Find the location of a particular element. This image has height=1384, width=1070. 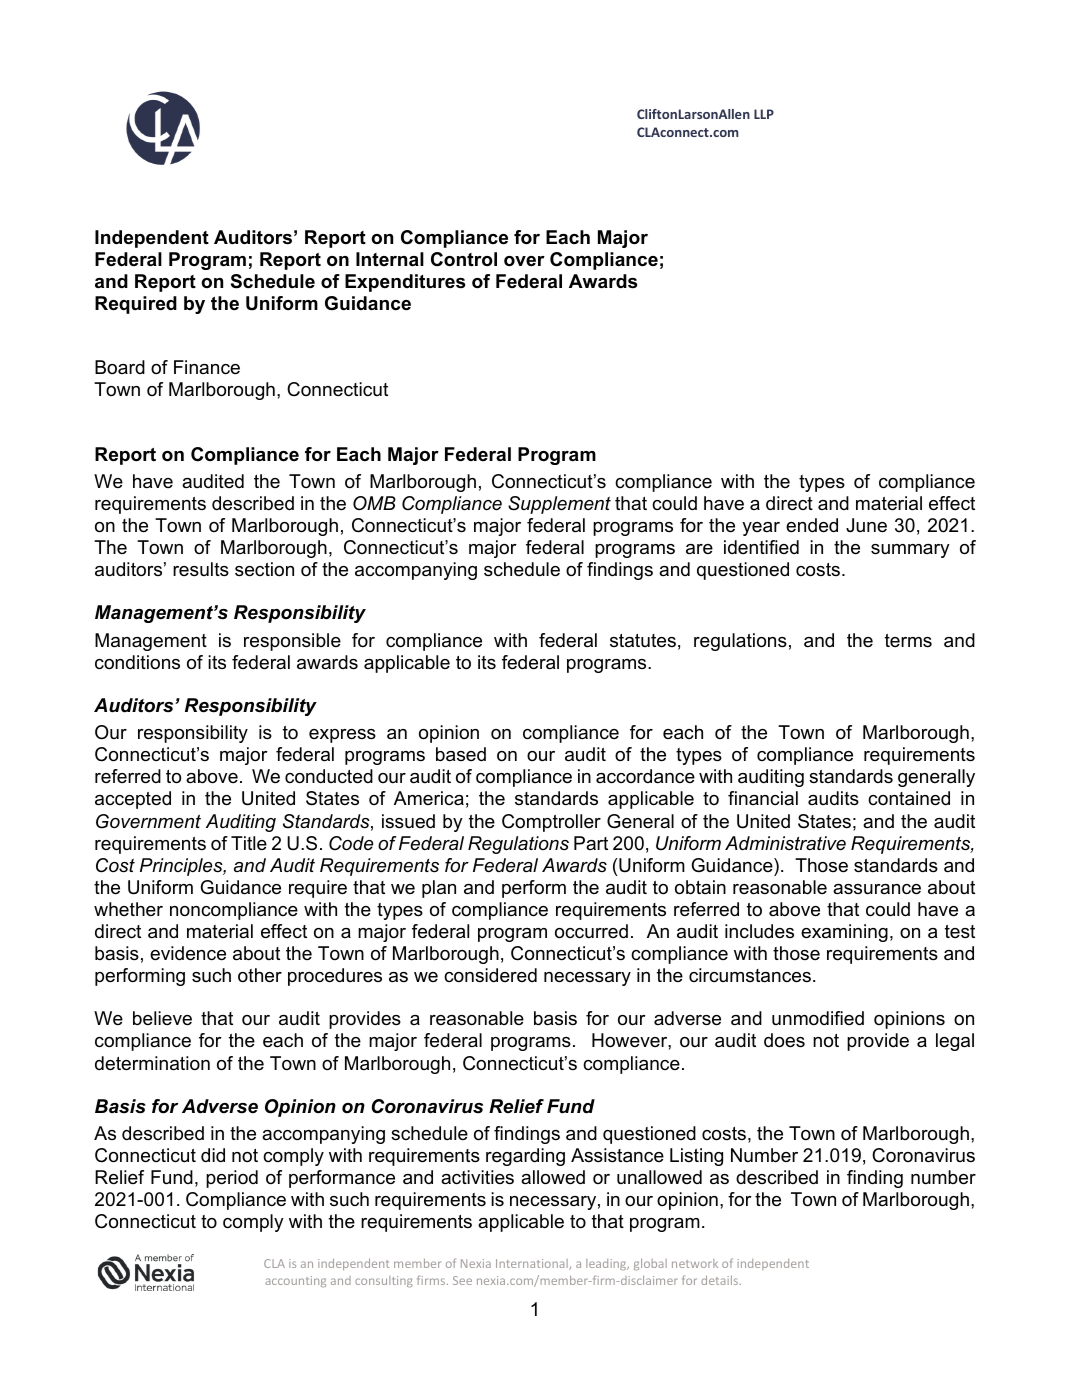

conditions is located at coordinates (137, 662).
